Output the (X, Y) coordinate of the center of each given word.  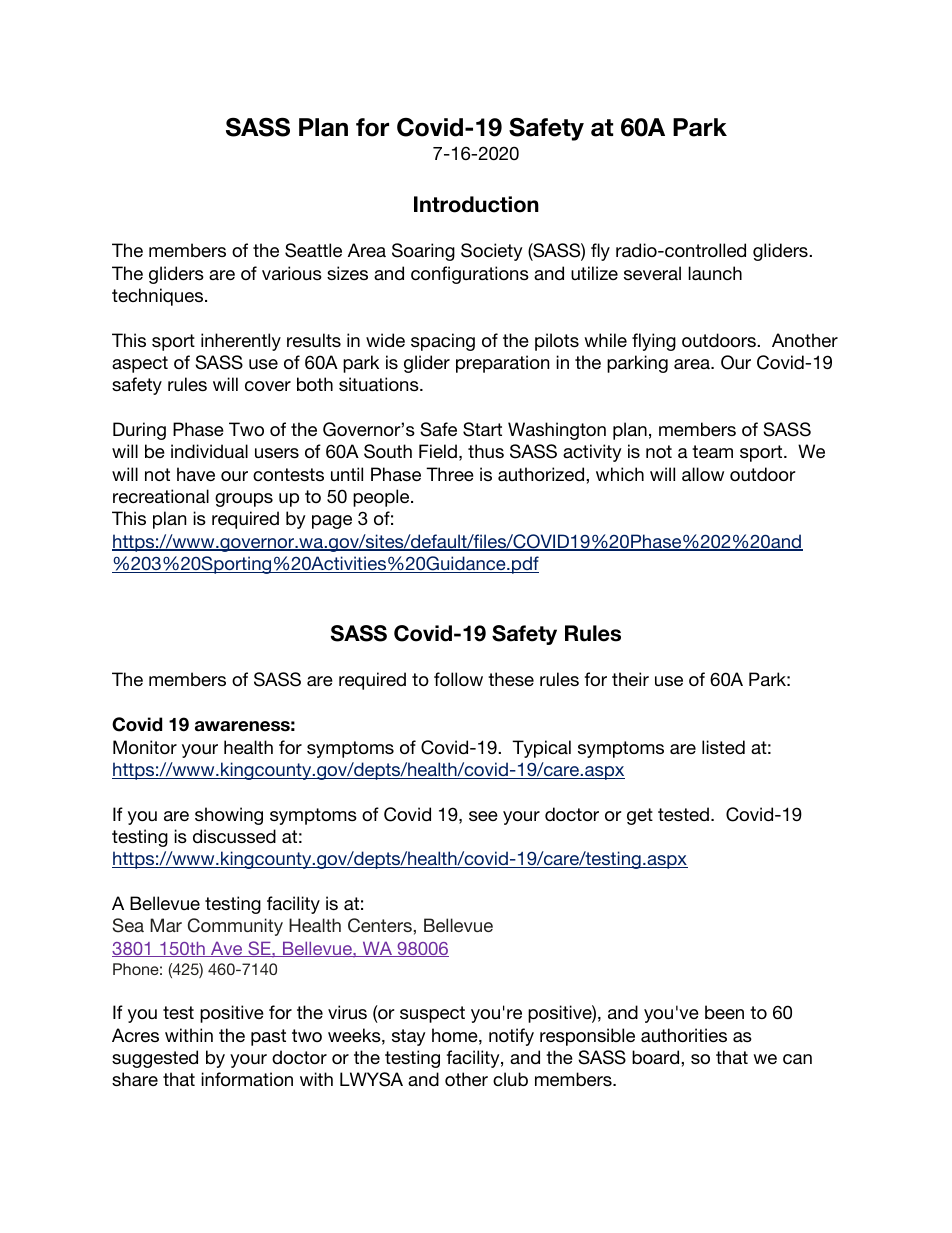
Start (482, 429)
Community (235, 927)
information (247, 1079)
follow (458, 679)
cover (268, 386)
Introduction (476, 204)
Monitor (145, 747)
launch (715, 273)
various (292, 273)
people (382, 498)
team (712, 451)
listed (723, 747)
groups (244, 500)
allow (703, 474)
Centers (380, 925)
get (640, 816)
